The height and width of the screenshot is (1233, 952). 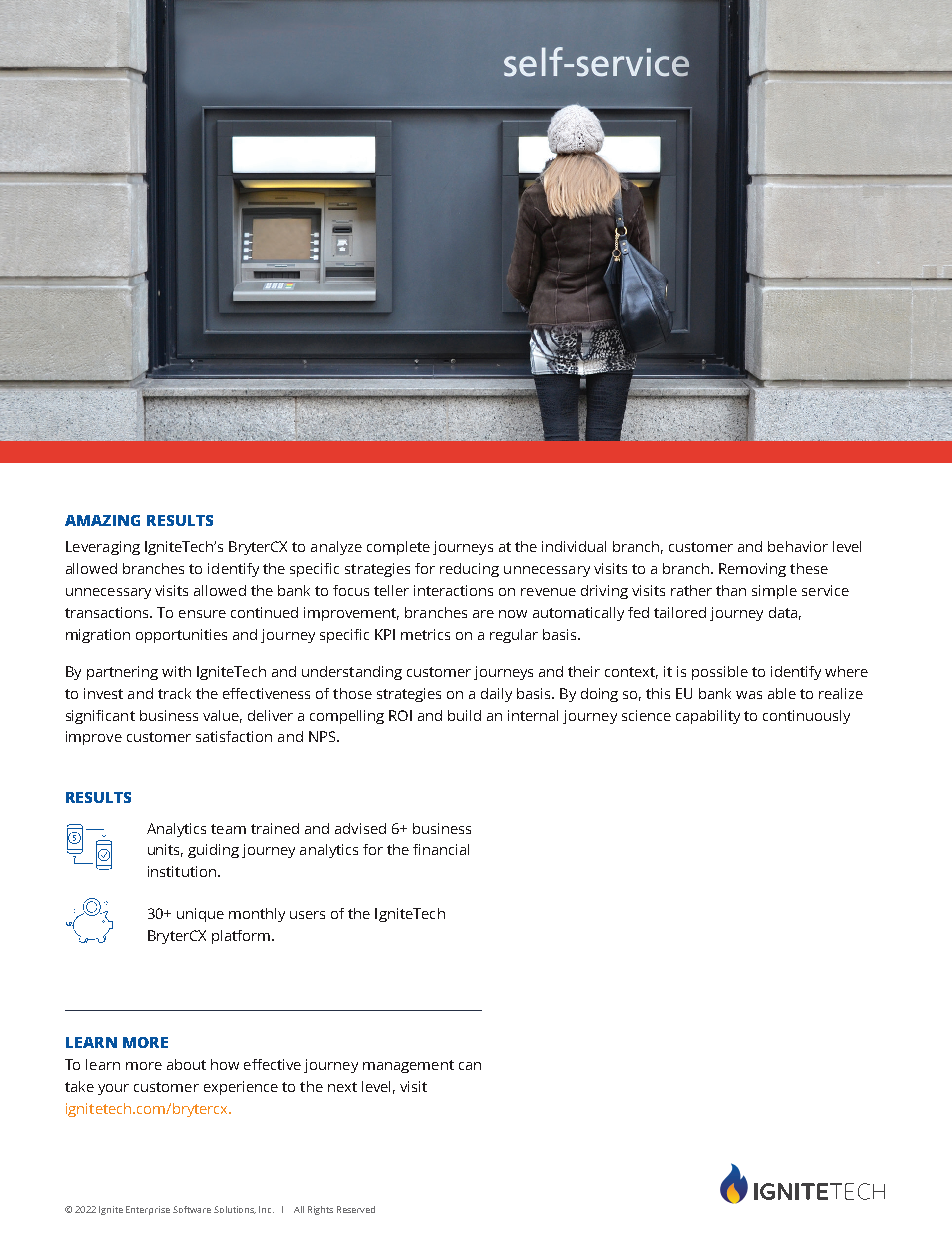 What do you see at coordinates (408, 1066) in the screenshot?
I see `management` at bounding box center [408, 1066].
